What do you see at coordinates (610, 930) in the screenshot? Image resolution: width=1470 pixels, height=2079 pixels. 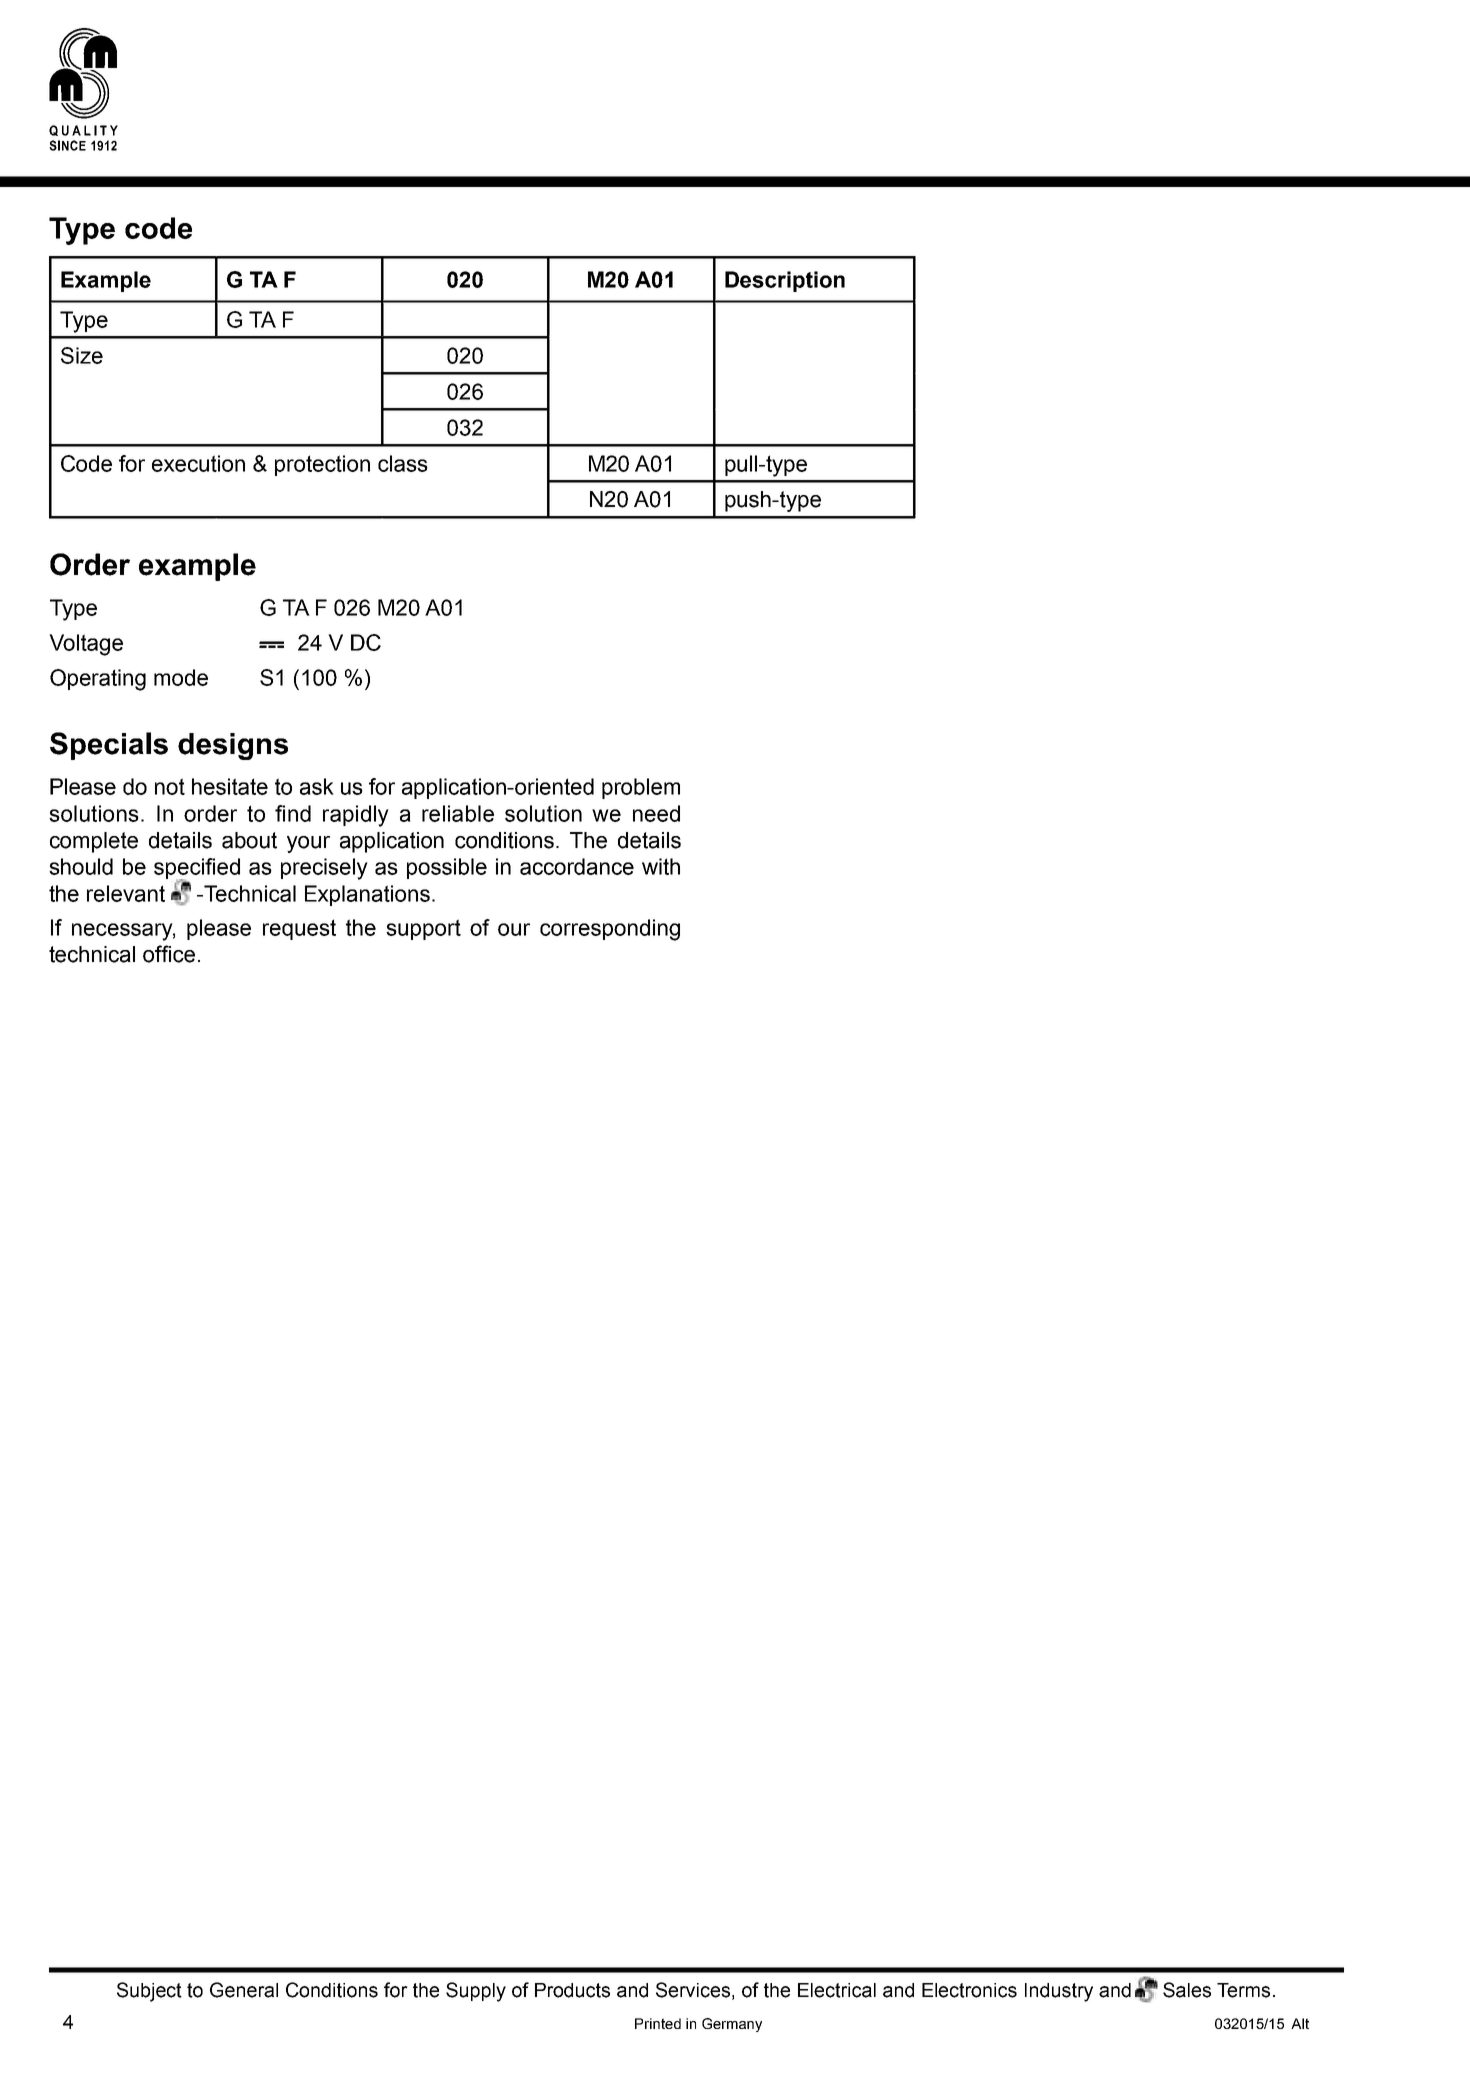 I see `corresponding` at bounding box center [610, 930].
